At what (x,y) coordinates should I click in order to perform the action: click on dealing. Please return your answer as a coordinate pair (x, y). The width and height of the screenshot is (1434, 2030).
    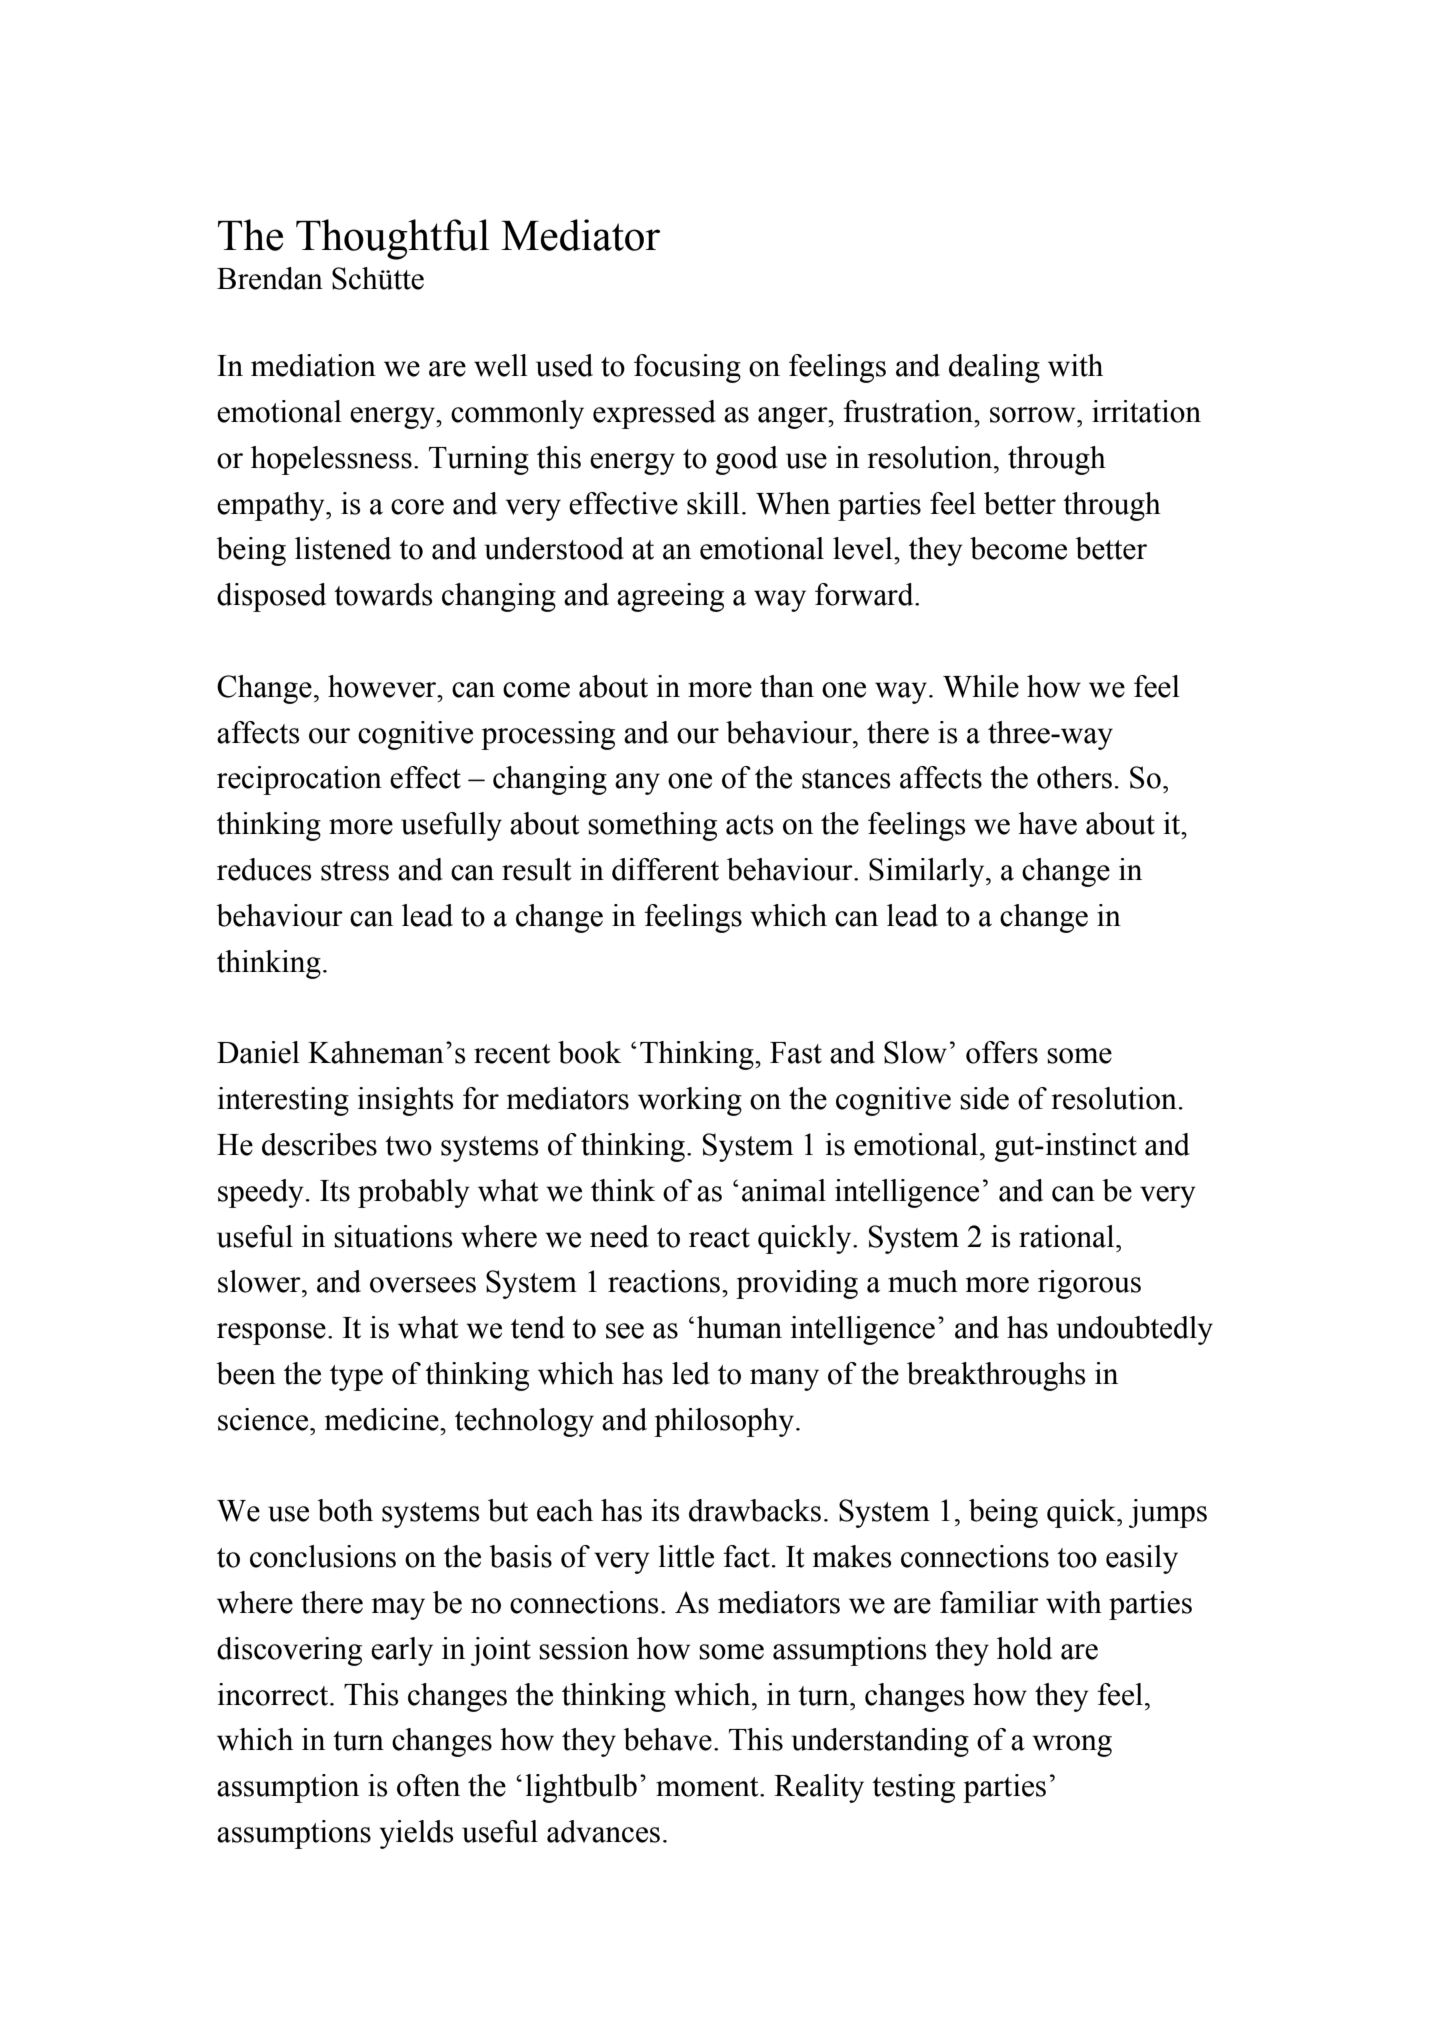
    Looking at the image, I should click on (994, 368).
